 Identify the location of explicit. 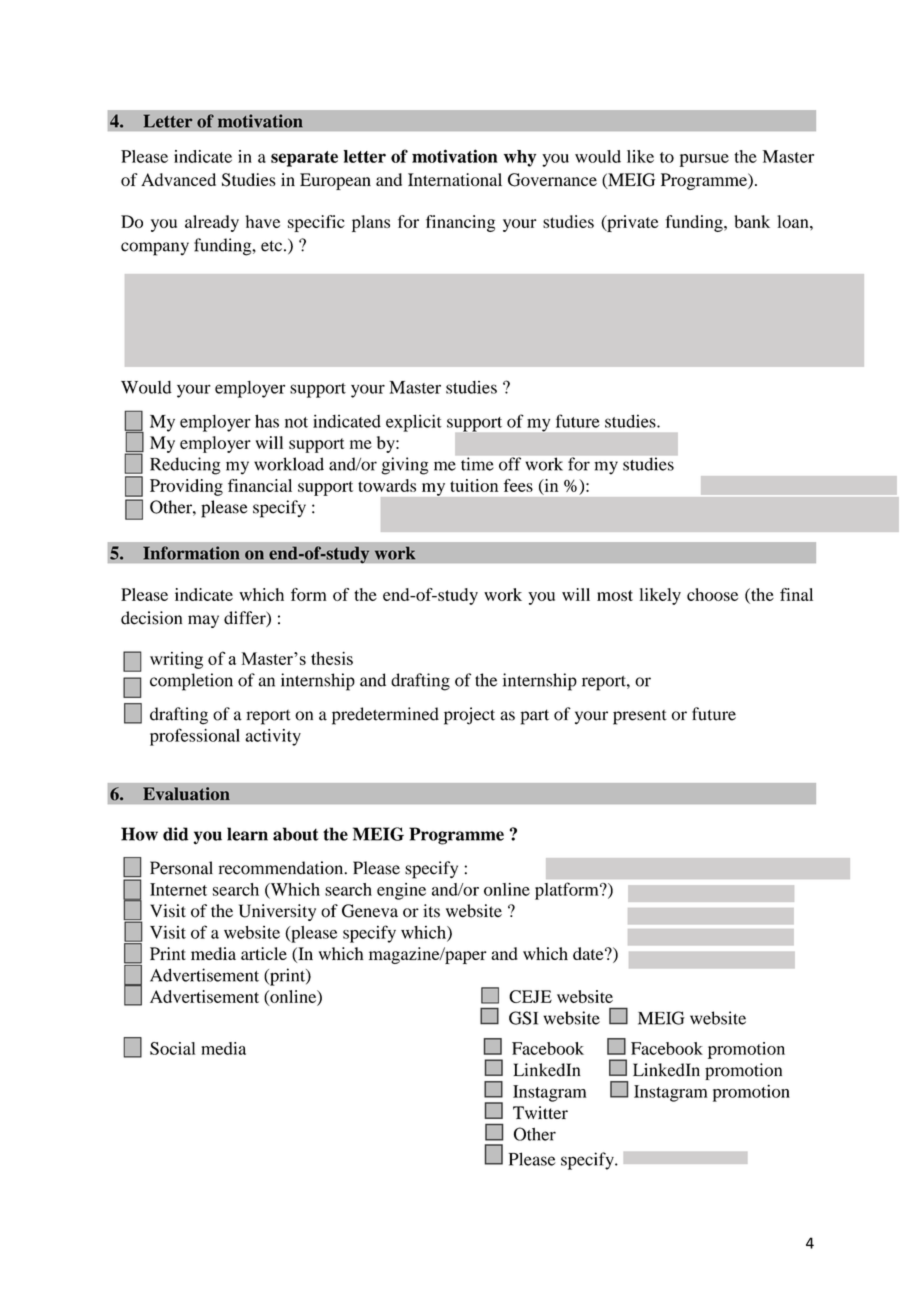
(414, 423).
